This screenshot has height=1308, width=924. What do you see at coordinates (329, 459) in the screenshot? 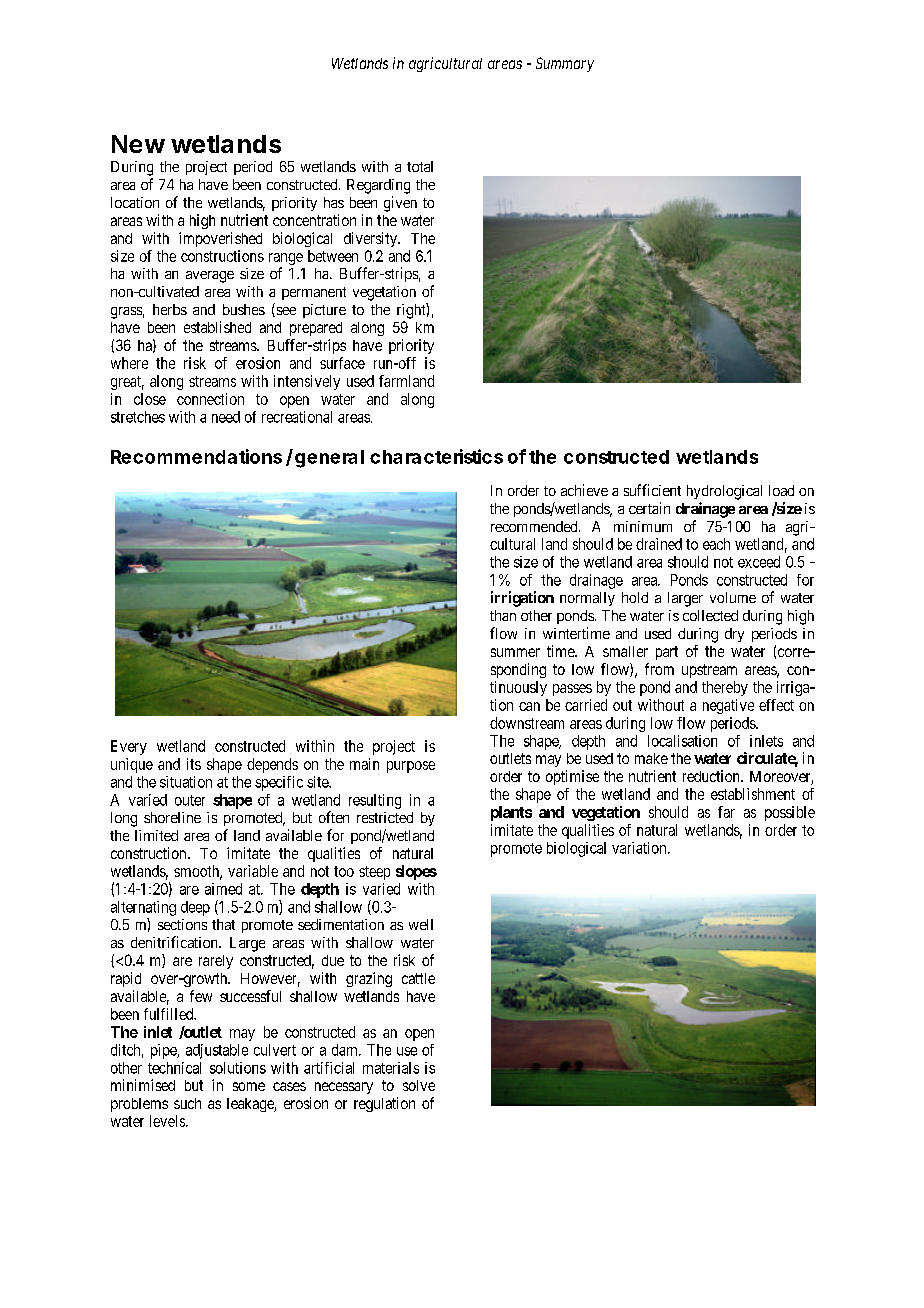
I see `general` at bounding box center [329, 459].
